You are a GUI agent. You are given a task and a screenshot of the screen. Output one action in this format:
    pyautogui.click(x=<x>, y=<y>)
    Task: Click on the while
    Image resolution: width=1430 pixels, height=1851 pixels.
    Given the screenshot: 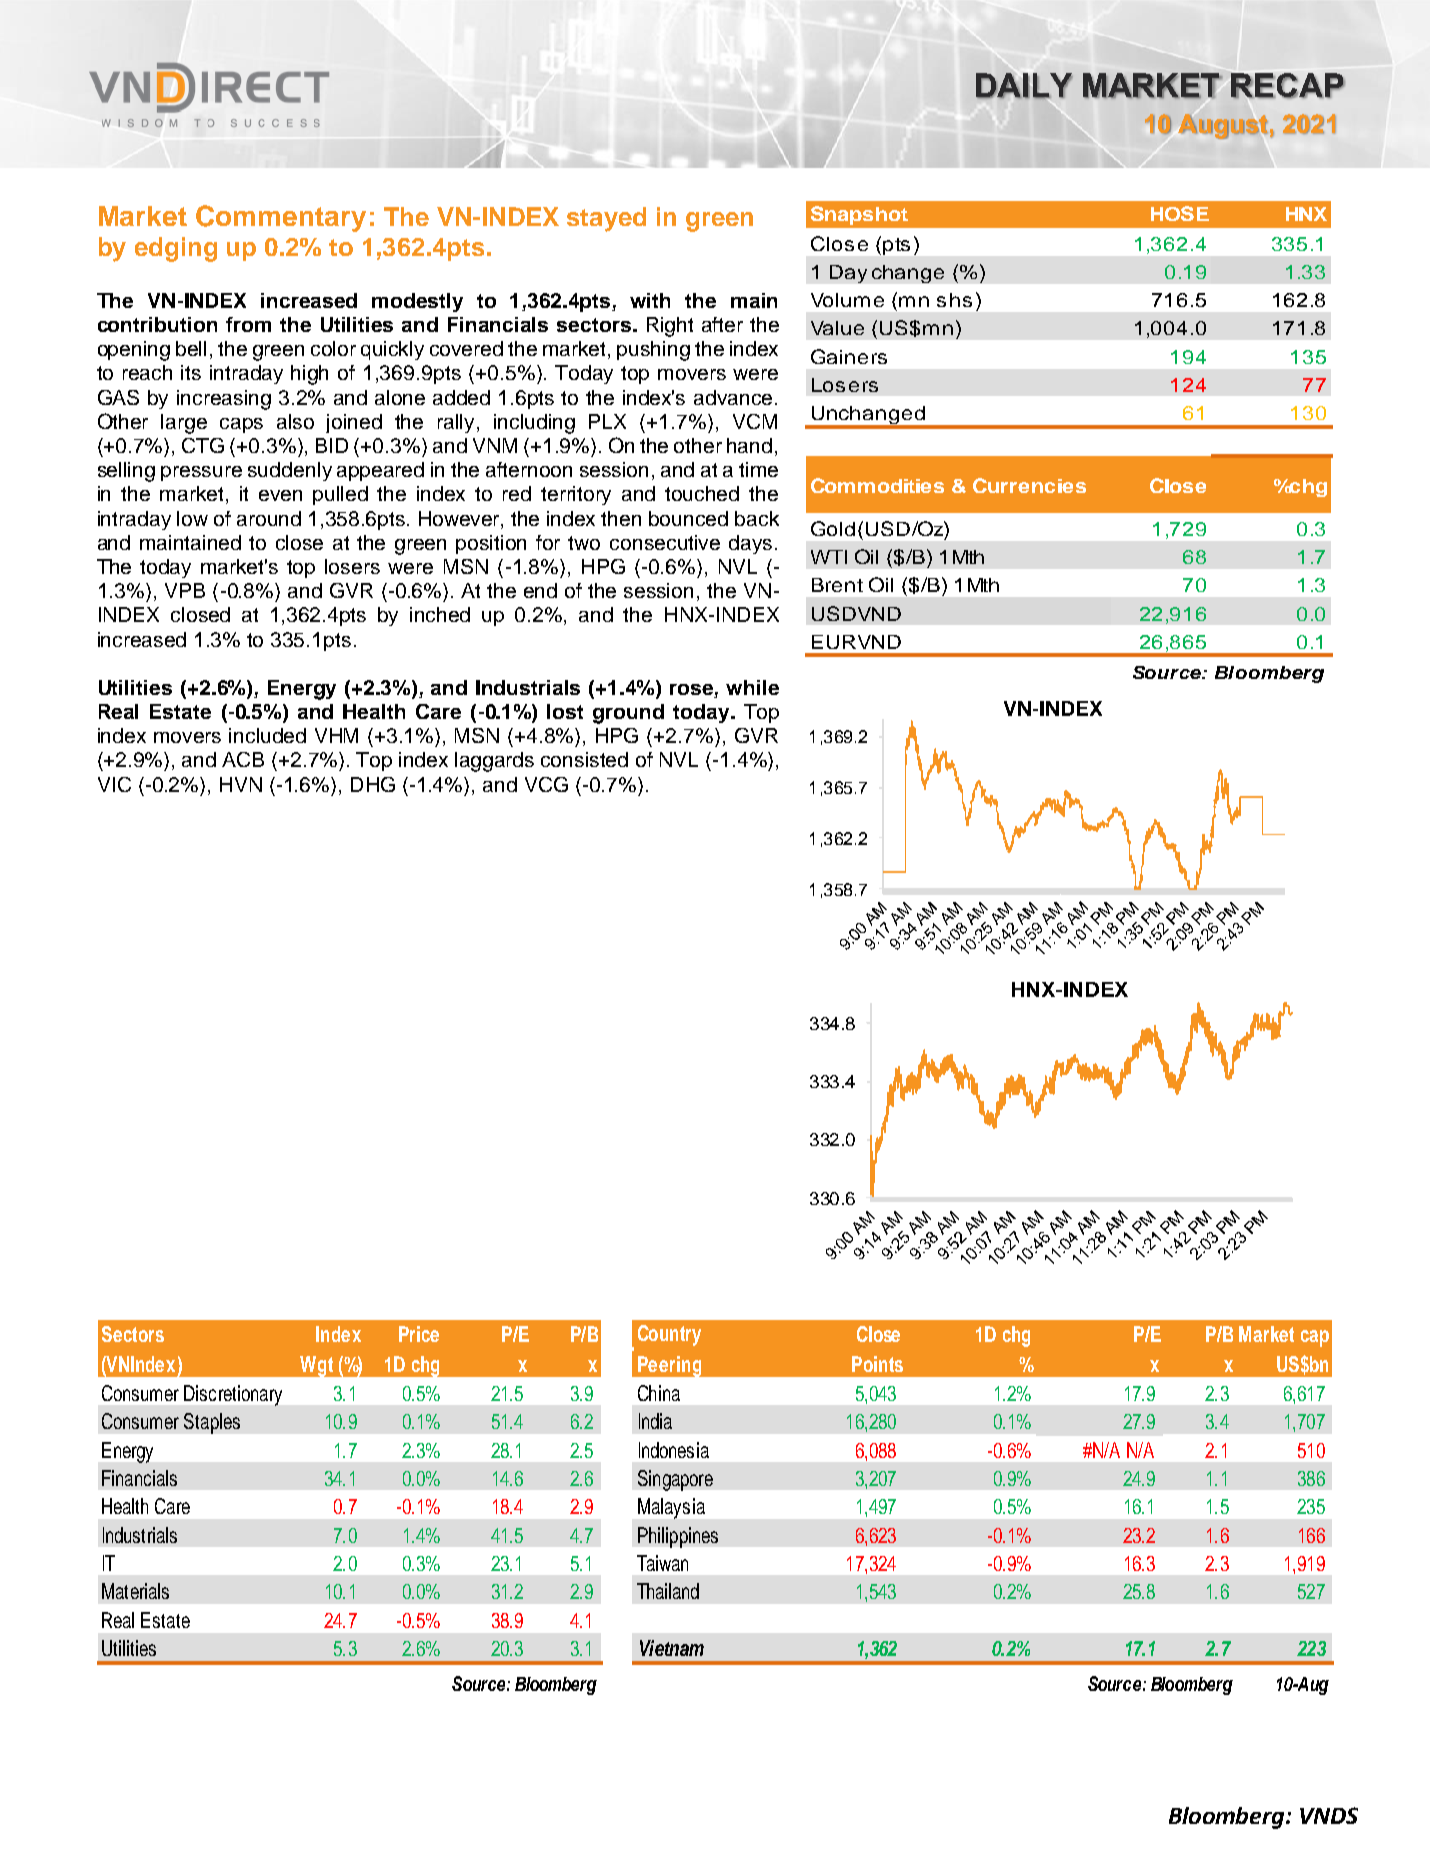 What is the action you would take?
    pyautogui.click(x=752, y=687)
